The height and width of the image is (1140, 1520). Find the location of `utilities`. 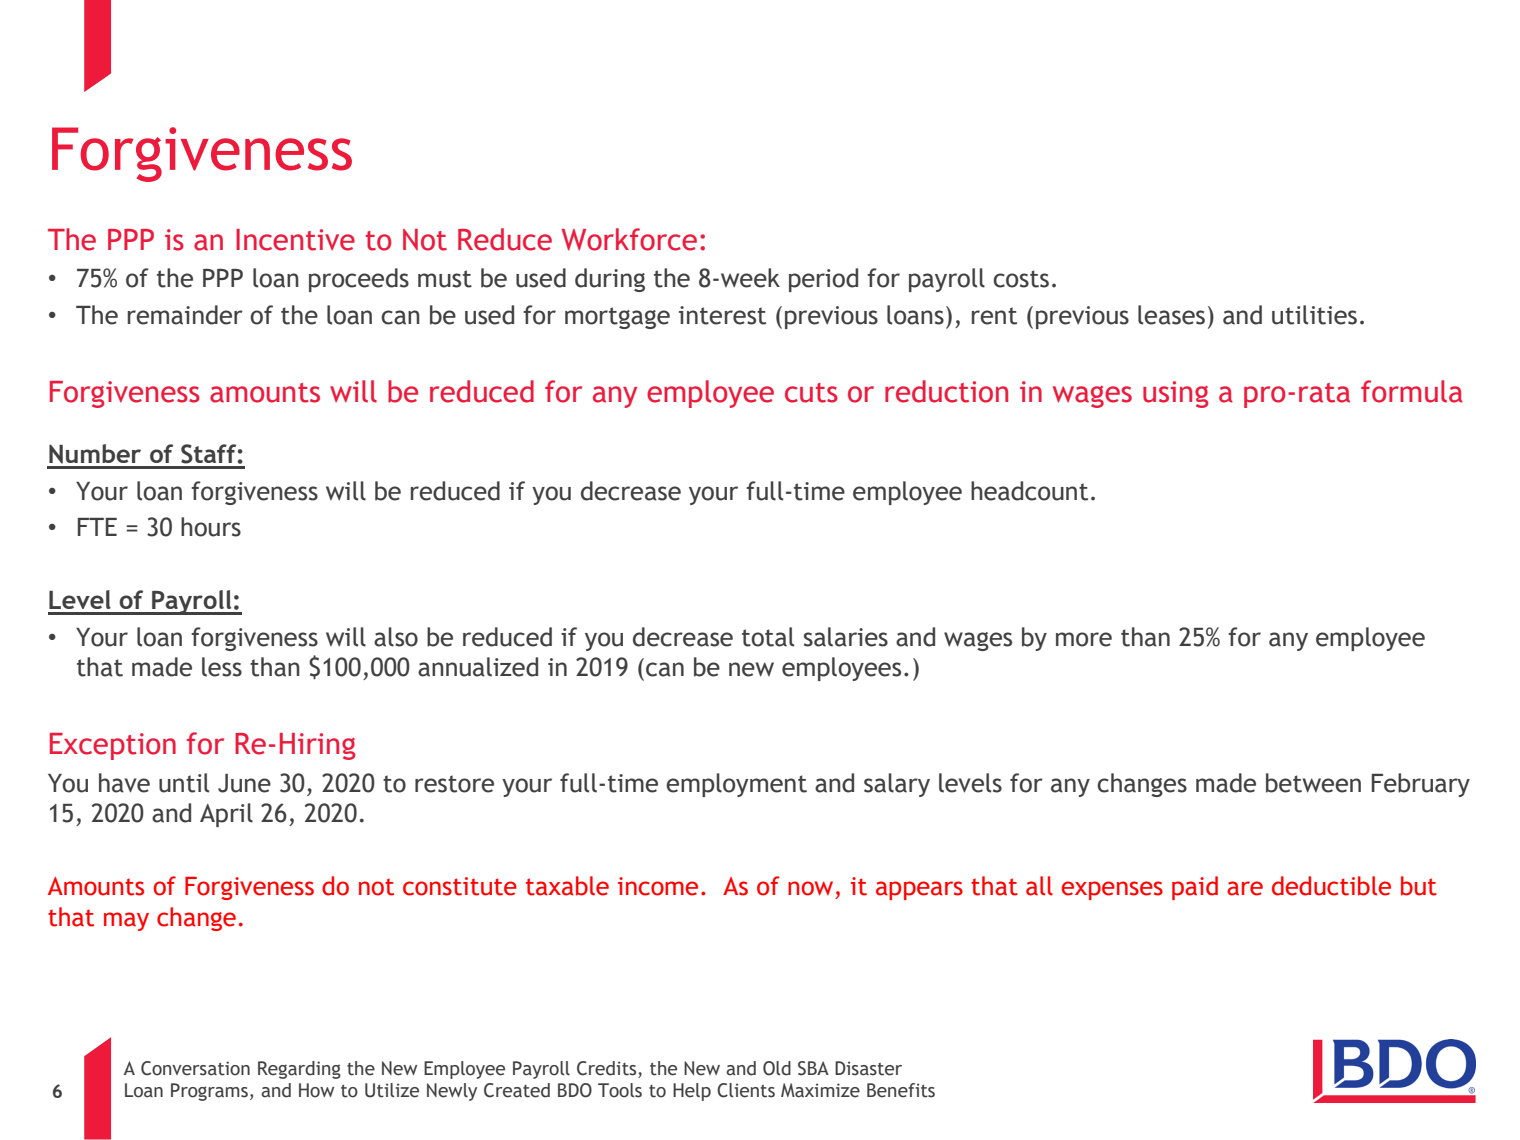

utilities is located at coordinates (1314, 315).
